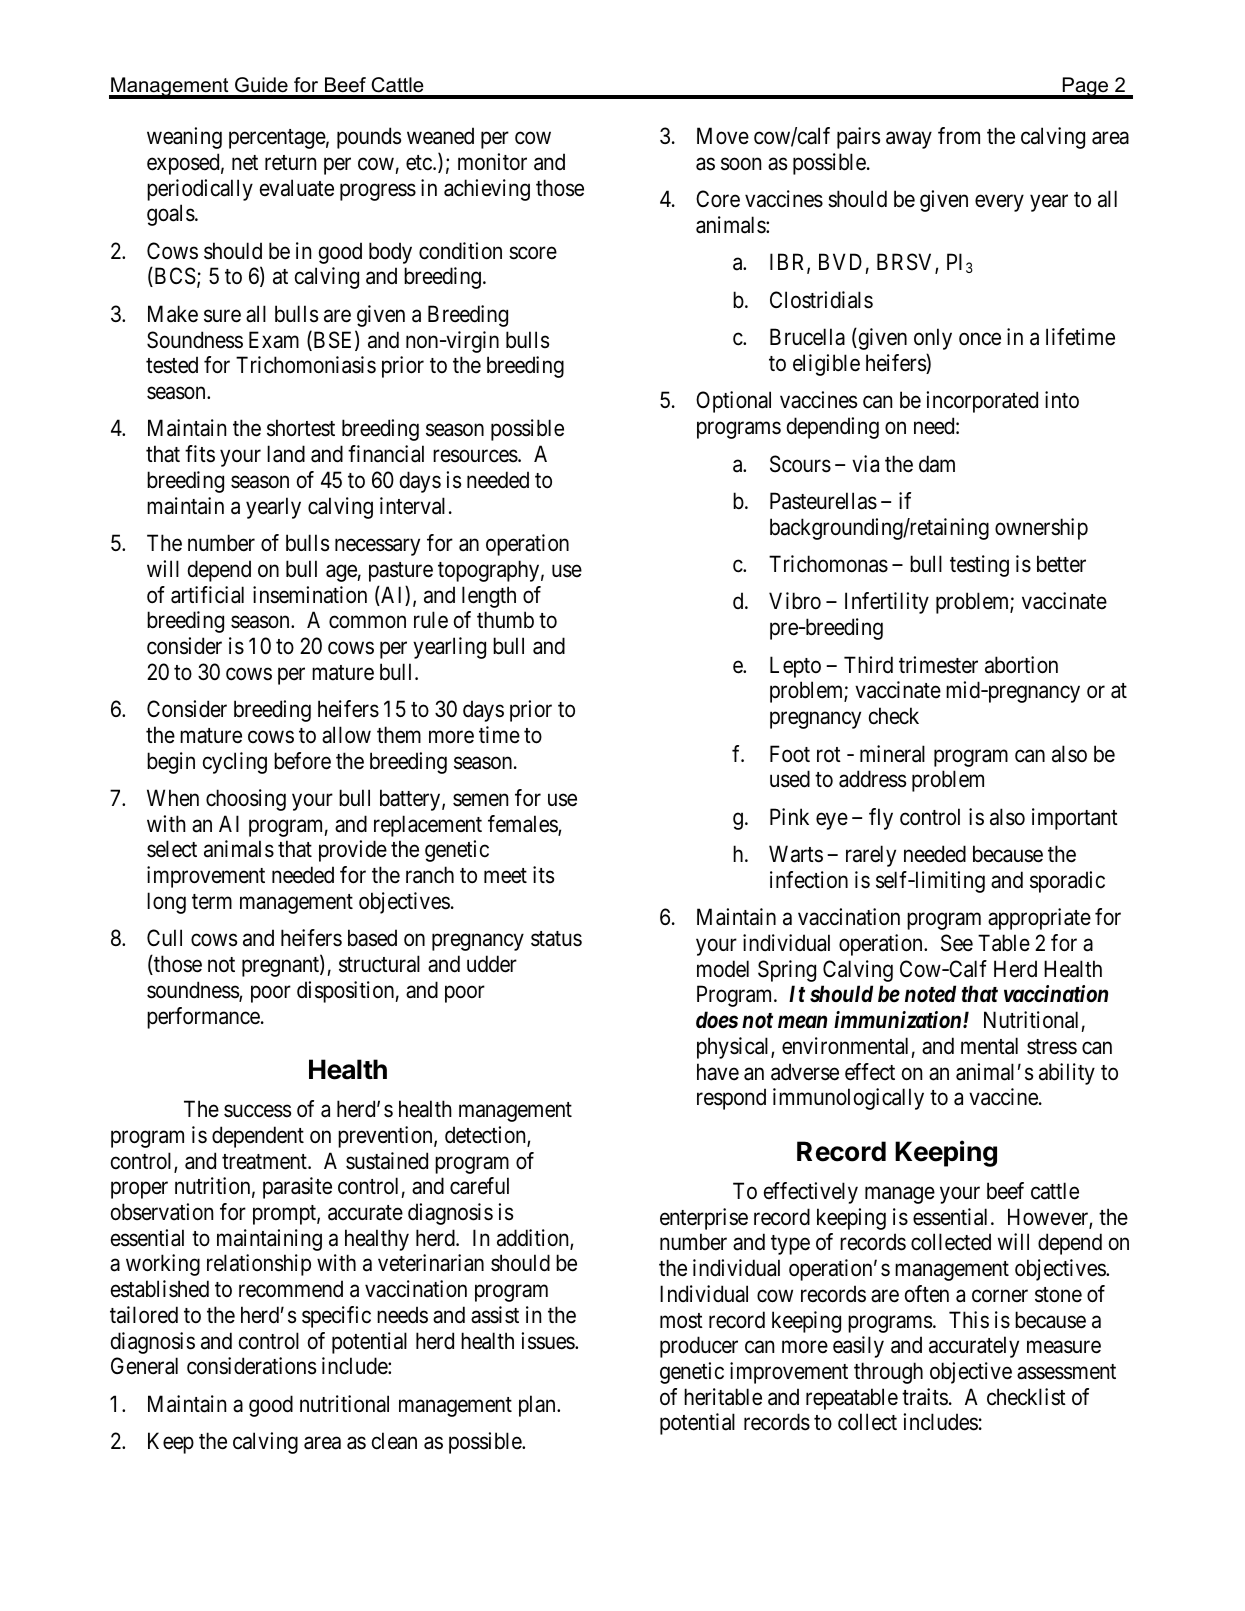  I want to click on performance, so click(203, 1018).
